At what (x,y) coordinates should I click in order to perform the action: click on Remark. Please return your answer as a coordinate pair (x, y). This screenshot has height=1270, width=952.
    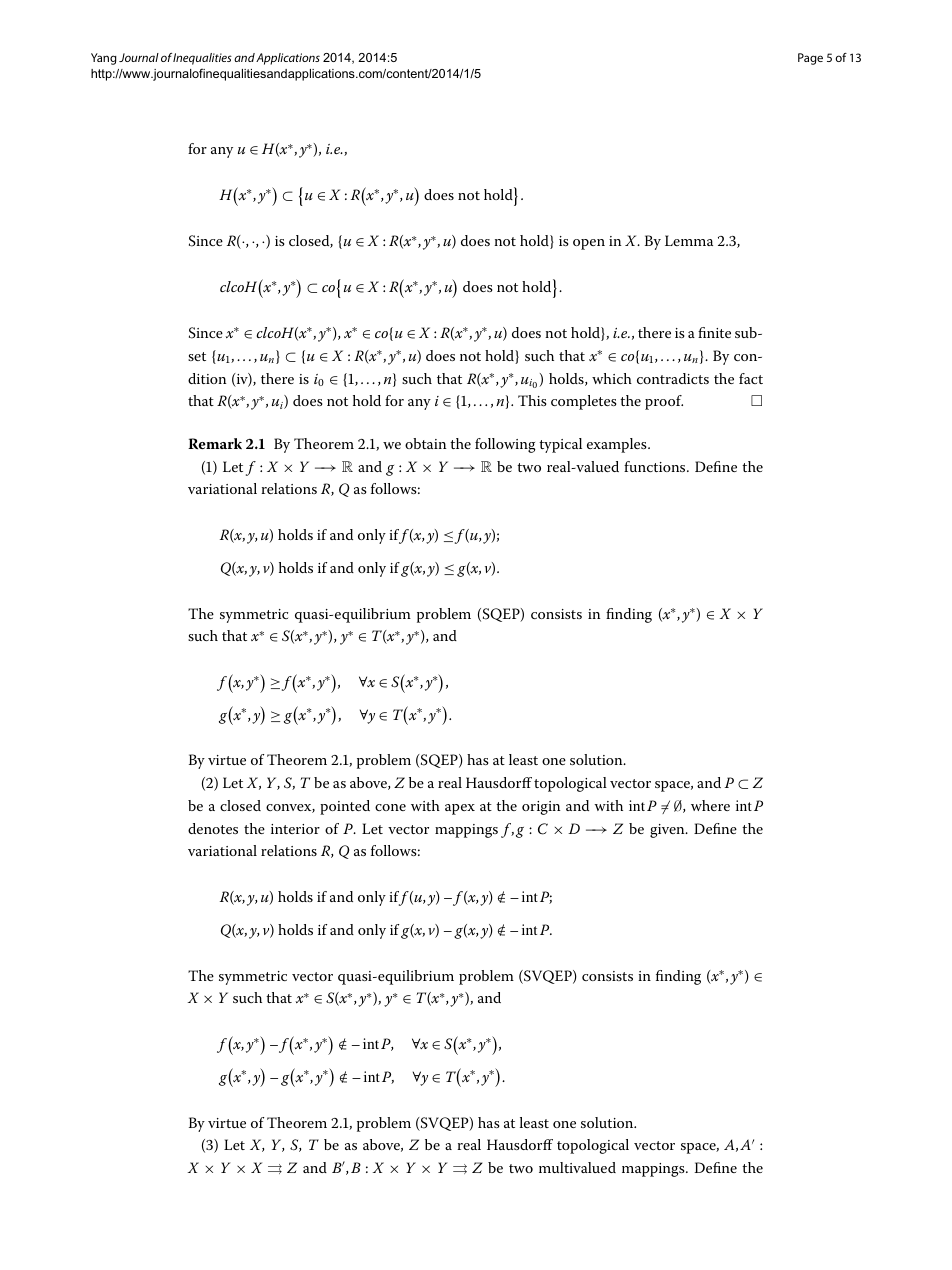
    Looking at the image, I should click on (215, 444).
